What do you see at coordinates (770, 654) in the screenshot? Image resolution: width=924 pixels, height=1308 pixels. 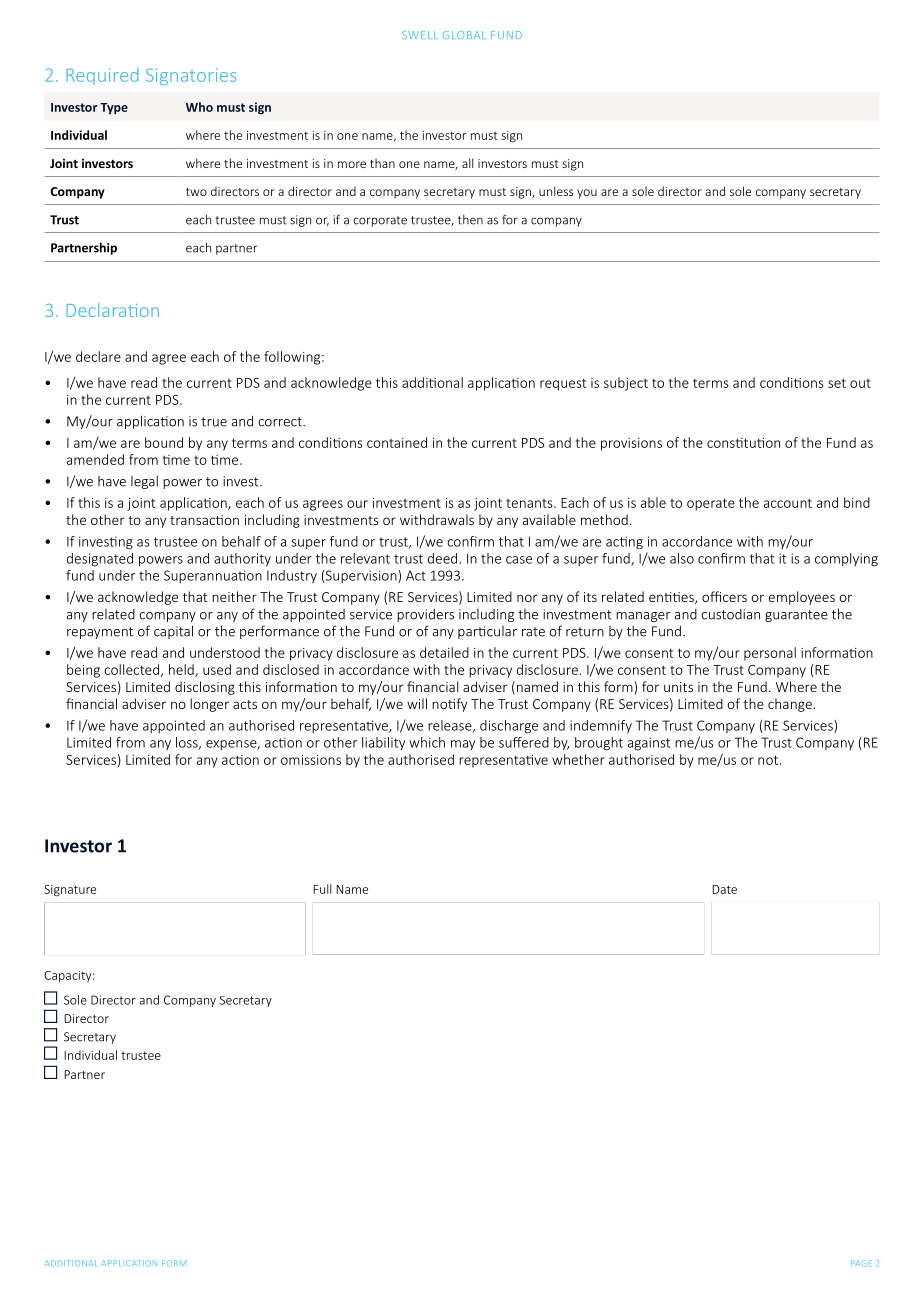 I see `personal` at bounding box center [770, 654].
